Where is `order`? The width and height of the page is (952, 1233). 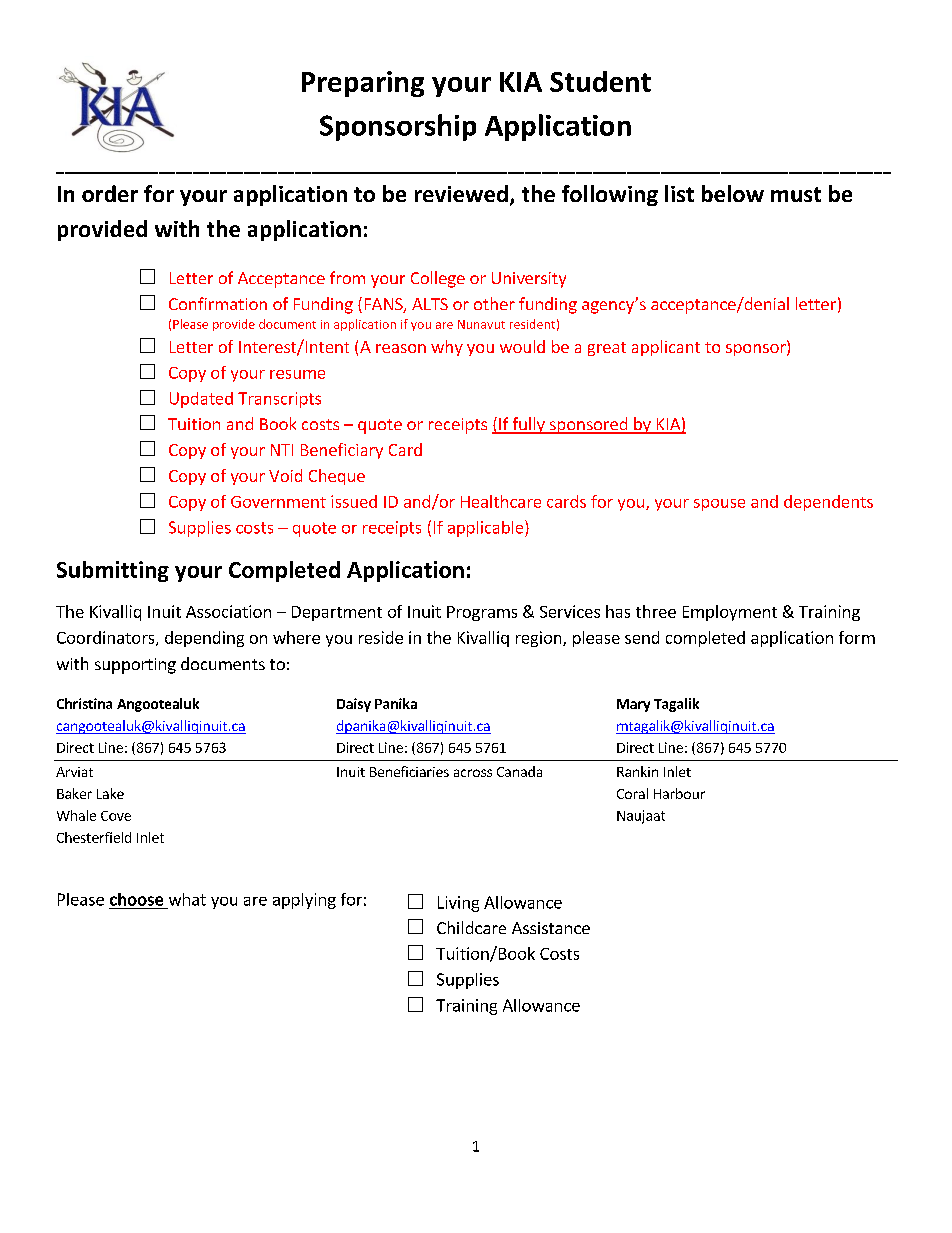
order is located at coordinates (110, 193).
